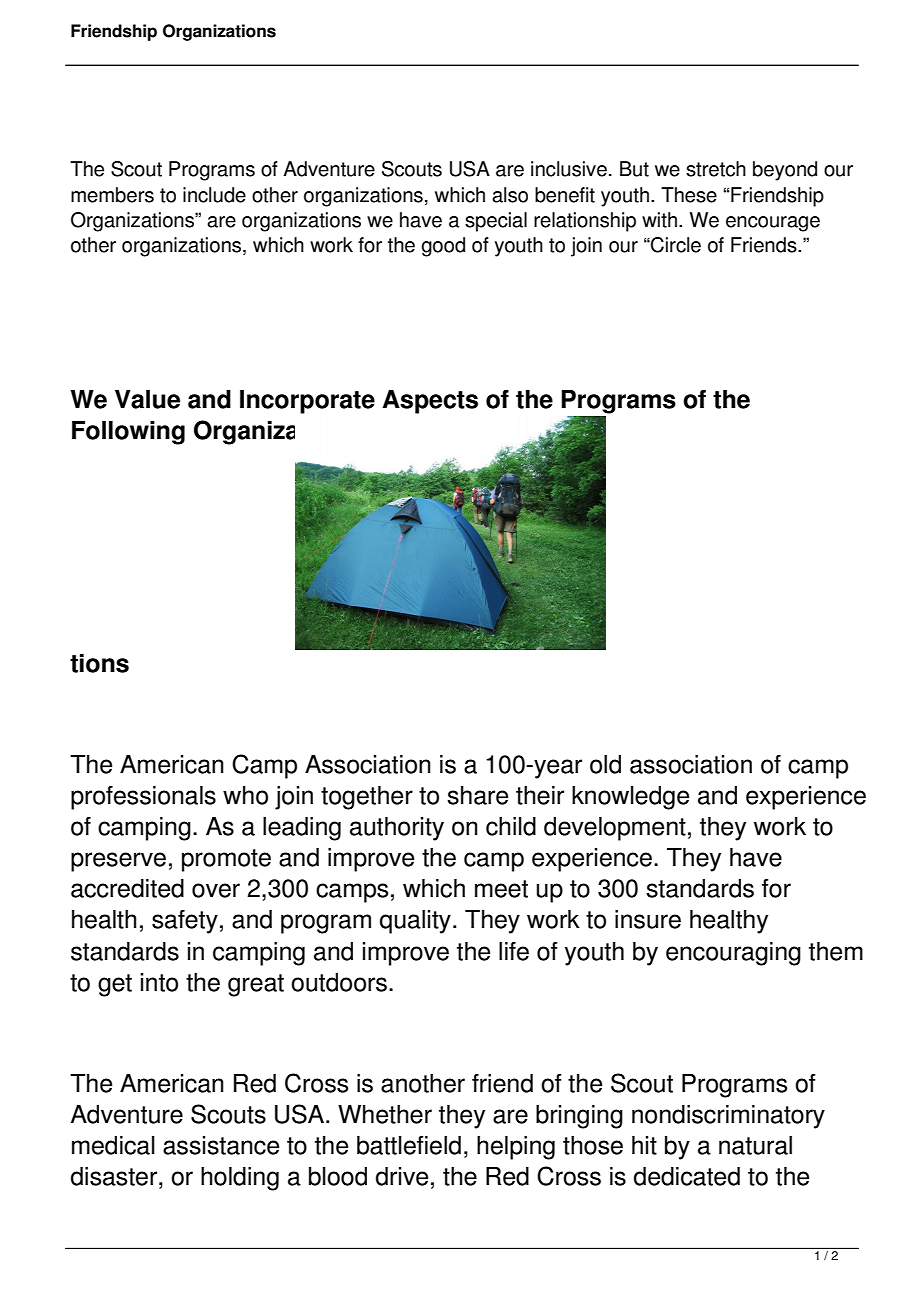  Describe the element at coordinates (214, 195) in the screenshot. I see `include` at that location.
